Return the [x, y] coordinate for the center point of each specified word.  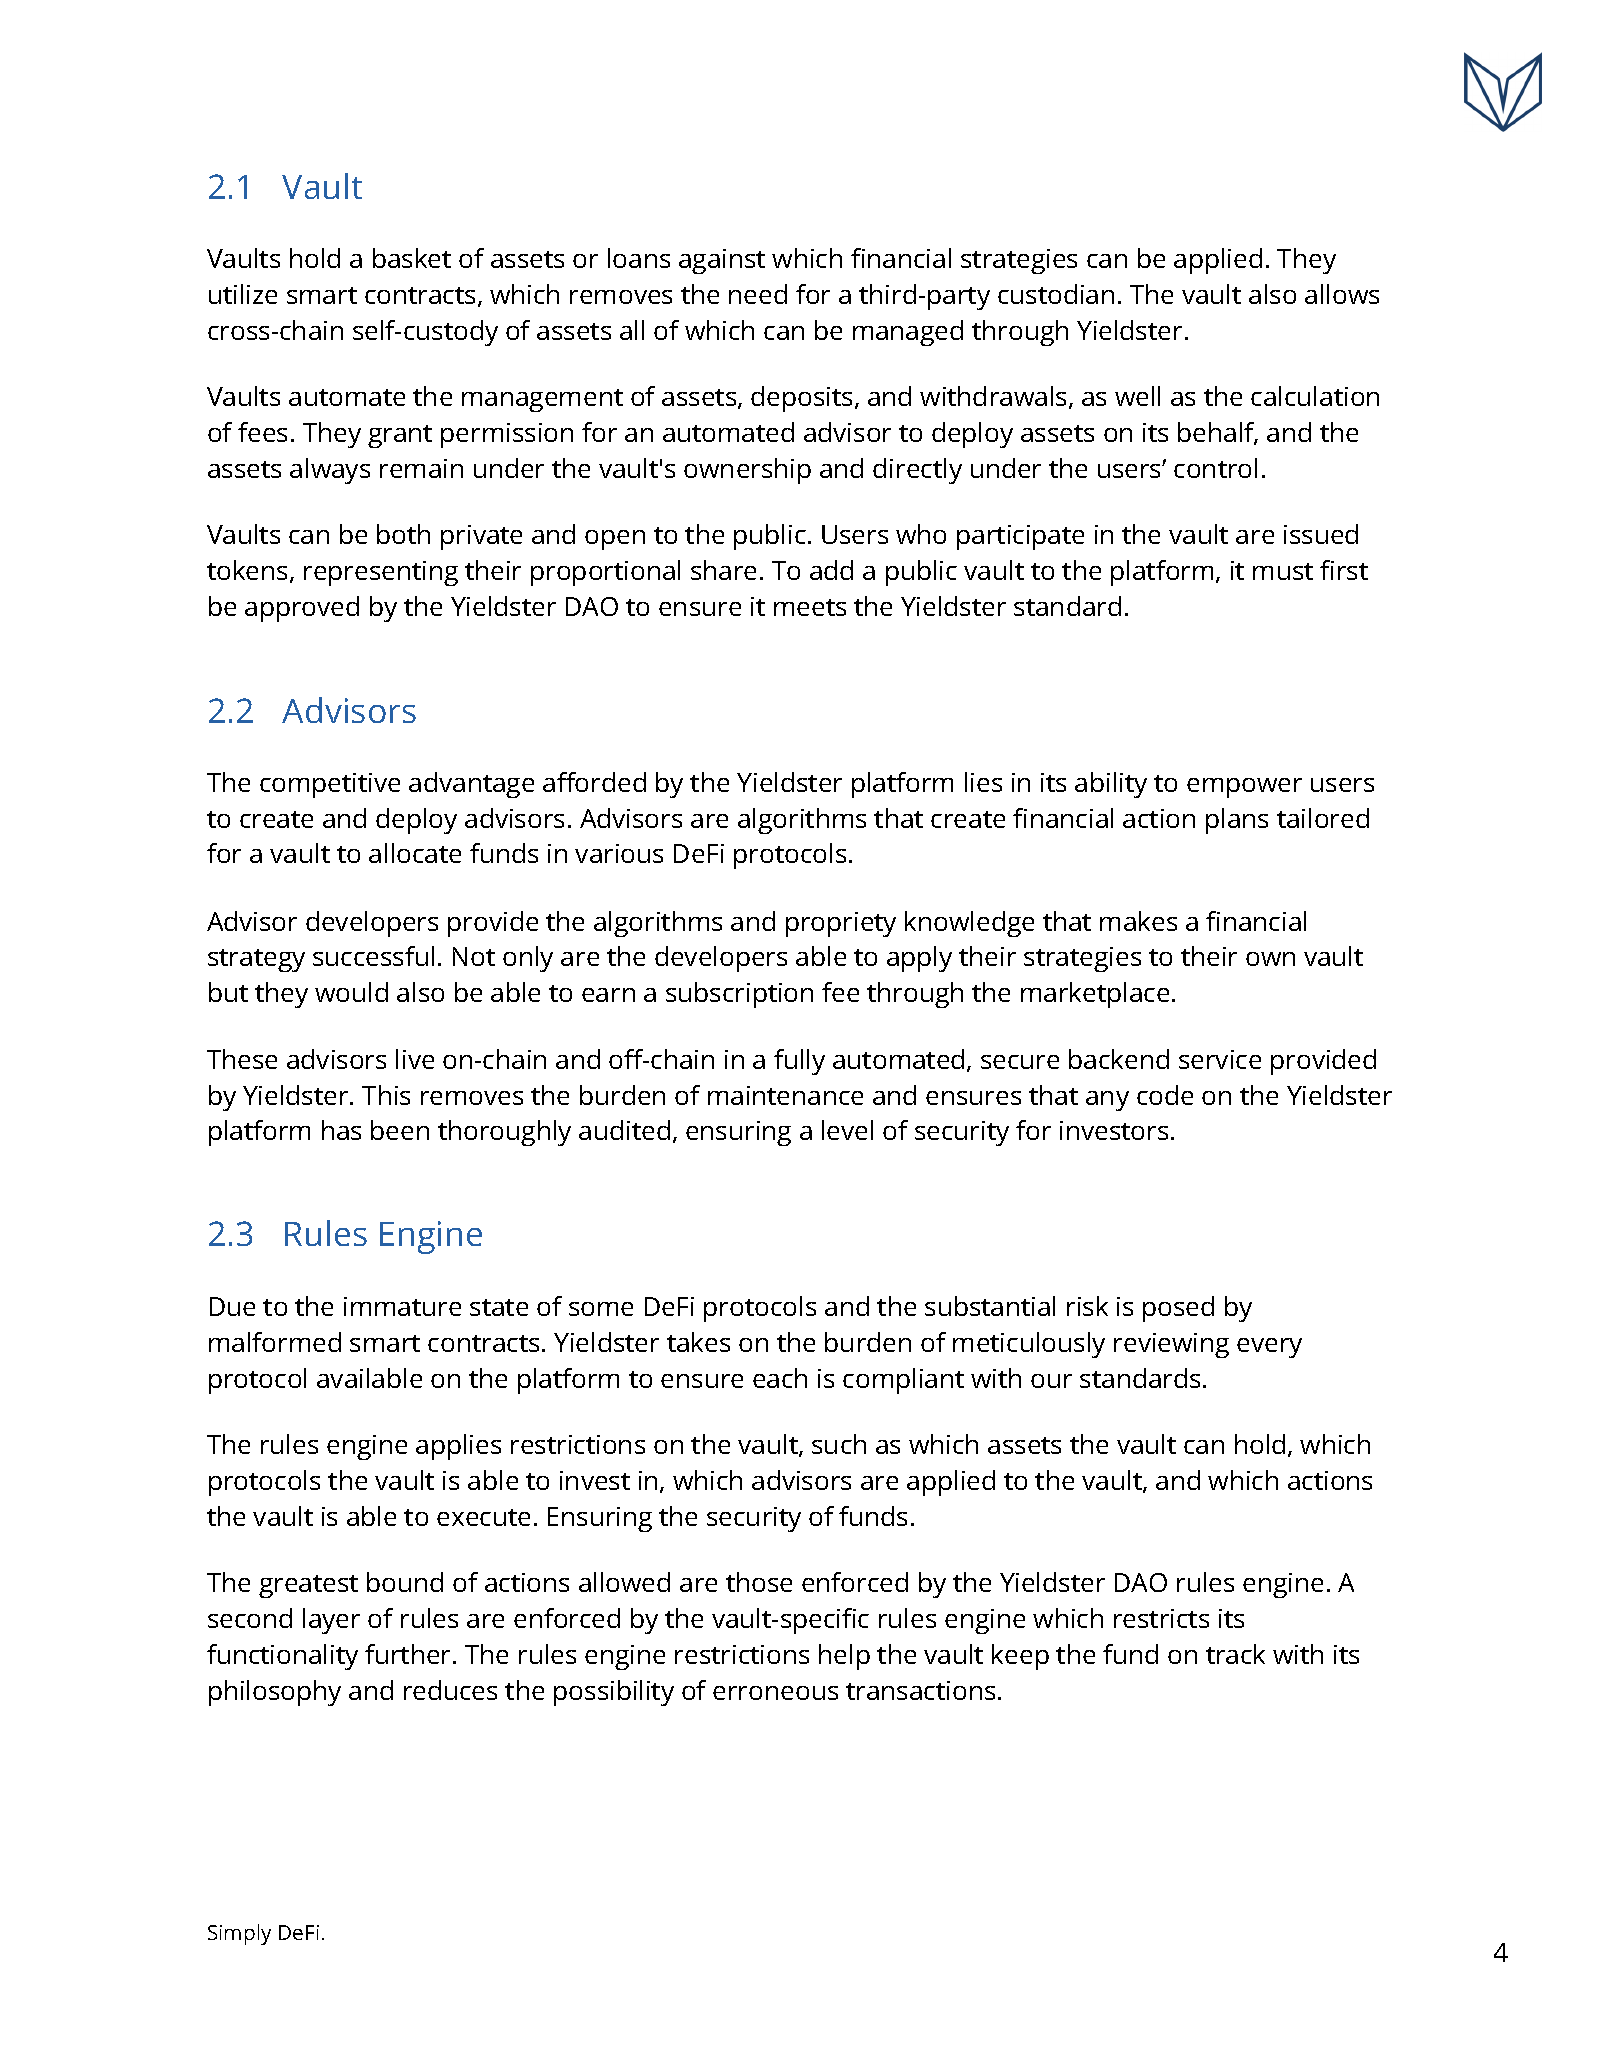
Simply [239, 1934]
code [1165, 1095]
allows [1342, 294]
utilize [243, 294]
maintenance [785, 1095]
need [758, 294]
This [386, 1095]
